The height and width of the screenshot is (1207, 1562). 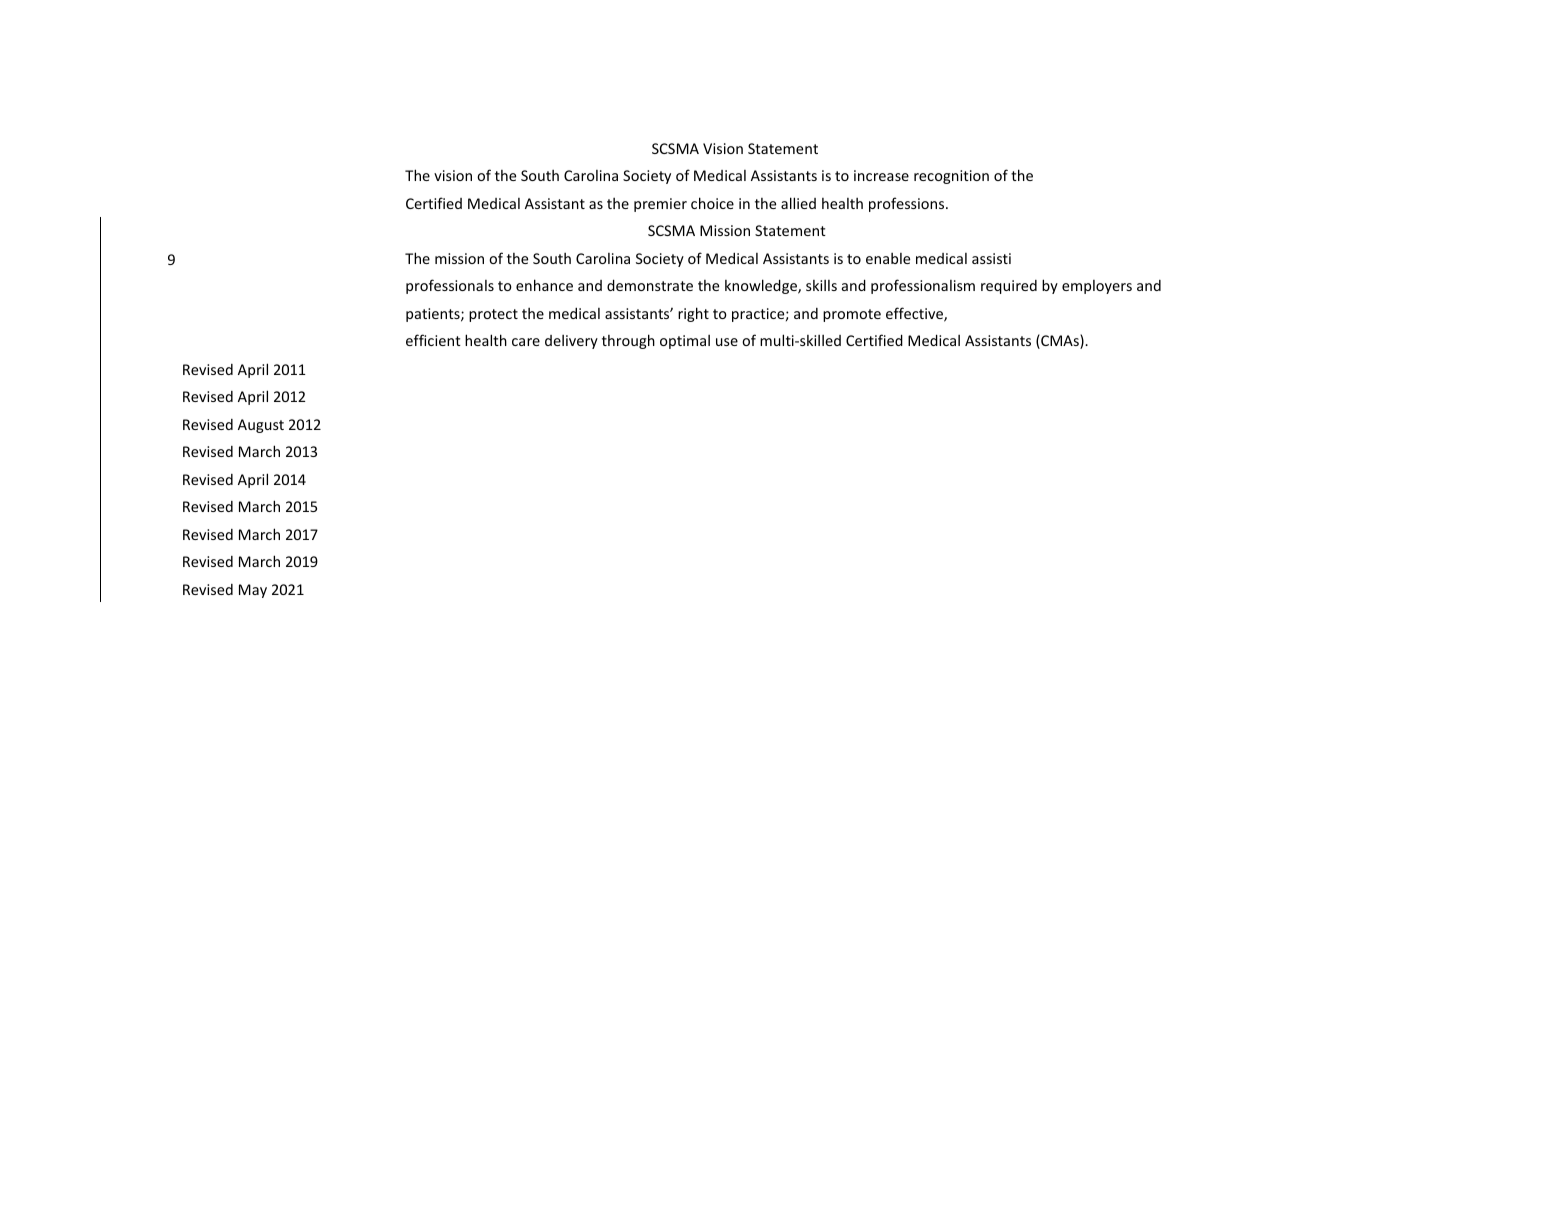 I want to click on choice, so click(x=712, y=203).
